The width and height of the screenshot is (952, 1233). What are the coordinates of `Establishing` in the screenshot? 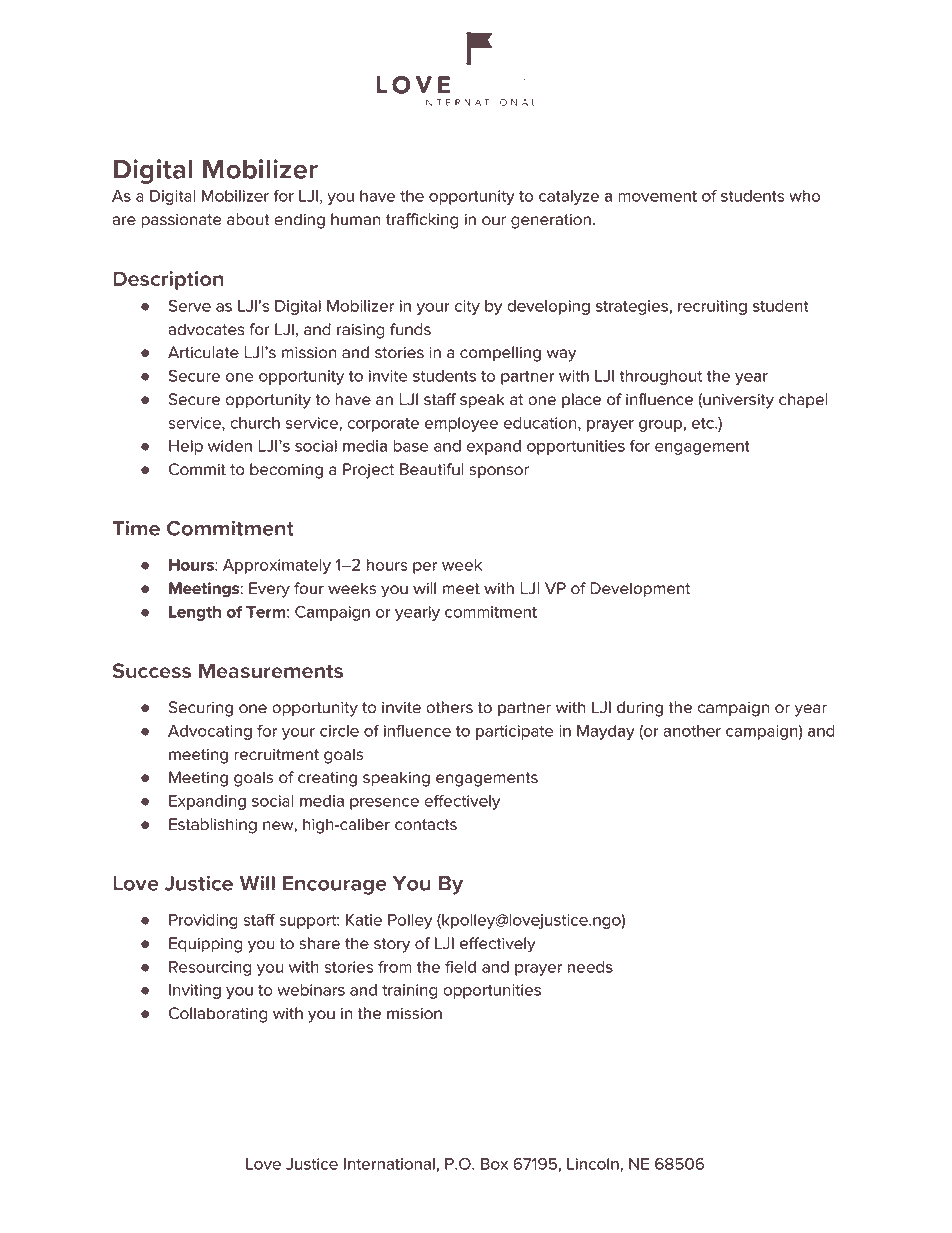 It's located at (213, 826).
